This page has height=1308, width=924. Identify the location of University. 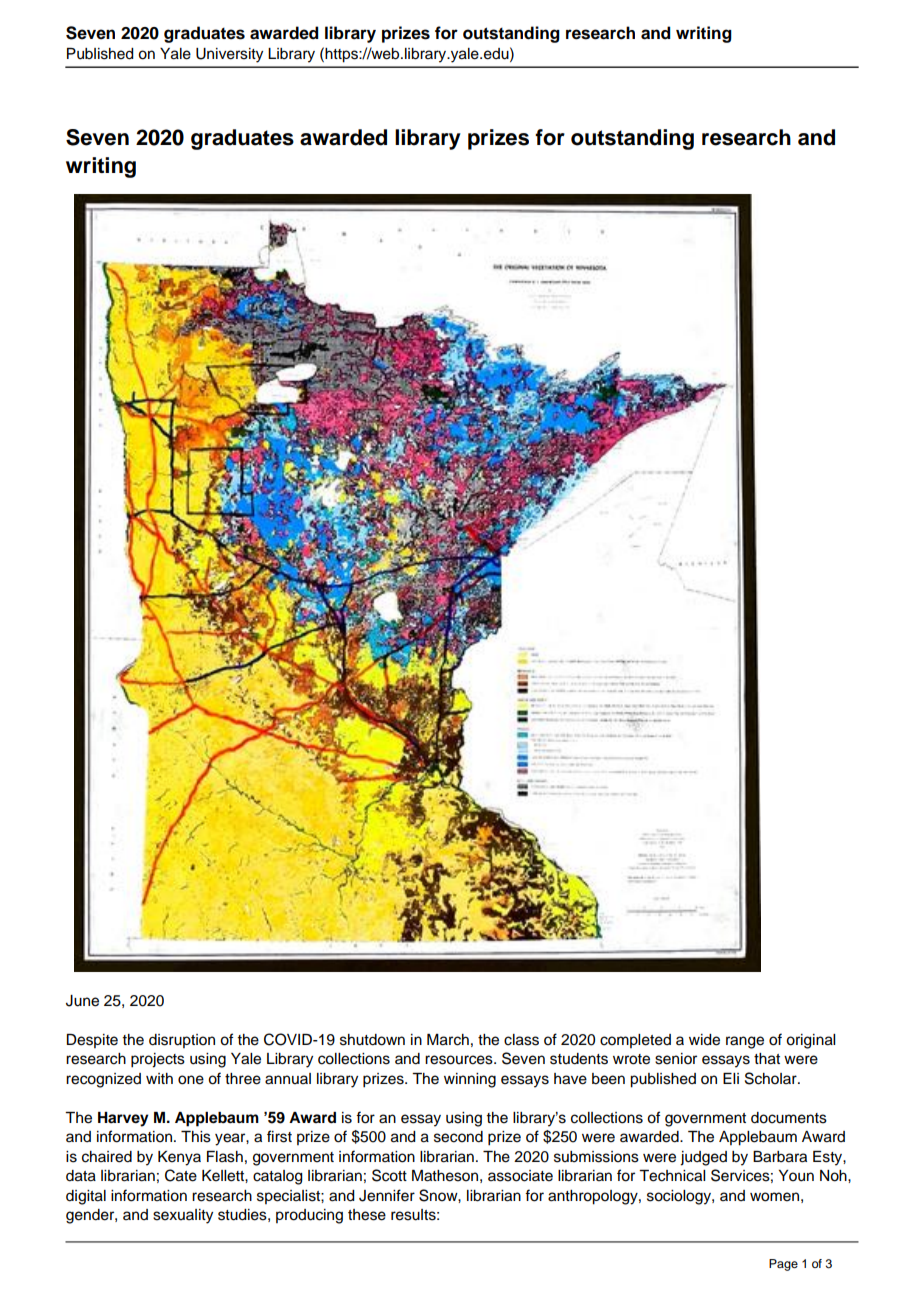
(229, 55).
